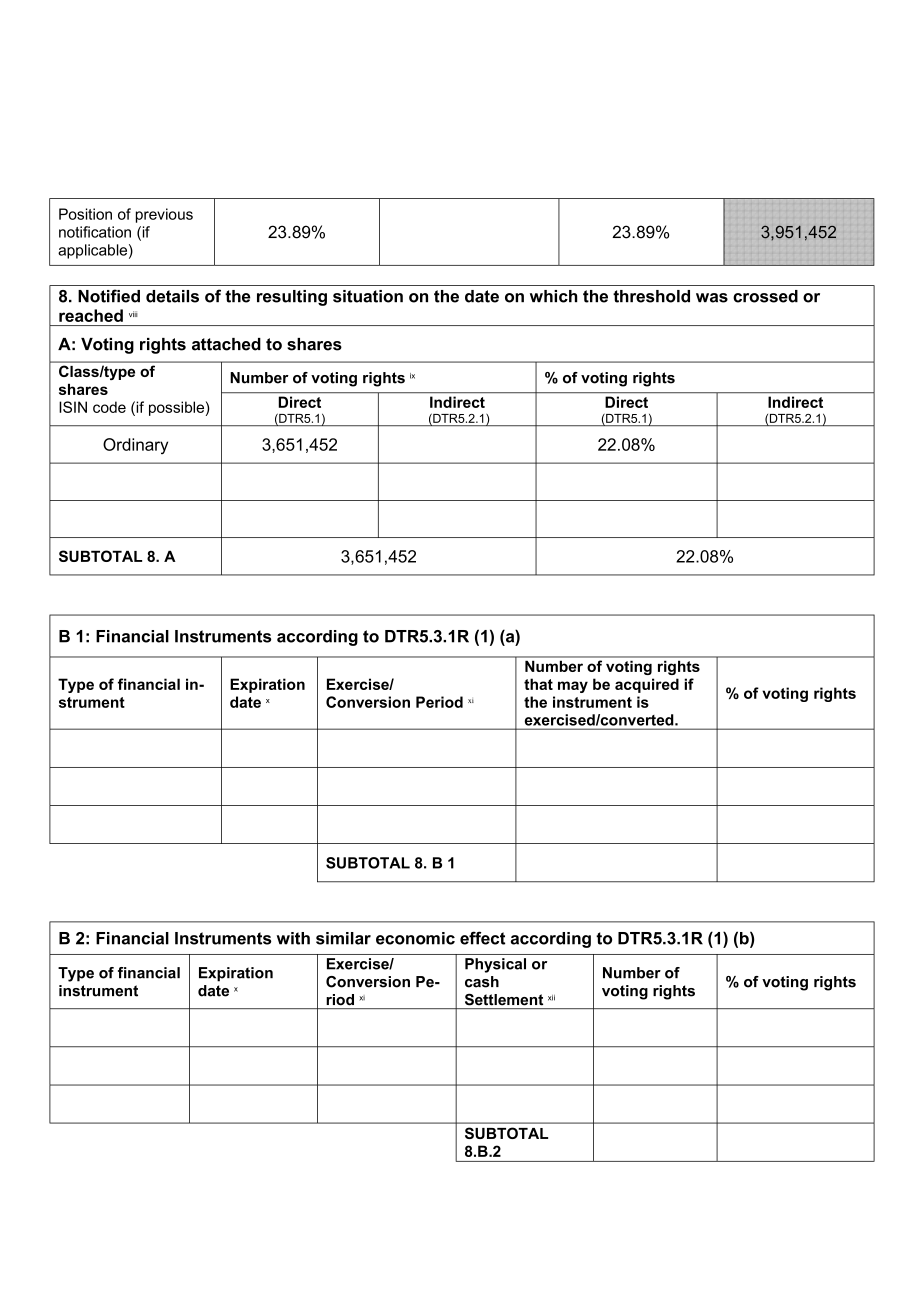  Describe the element at coordinates (293, 938) in the screenshot. I see `with` at that location.
